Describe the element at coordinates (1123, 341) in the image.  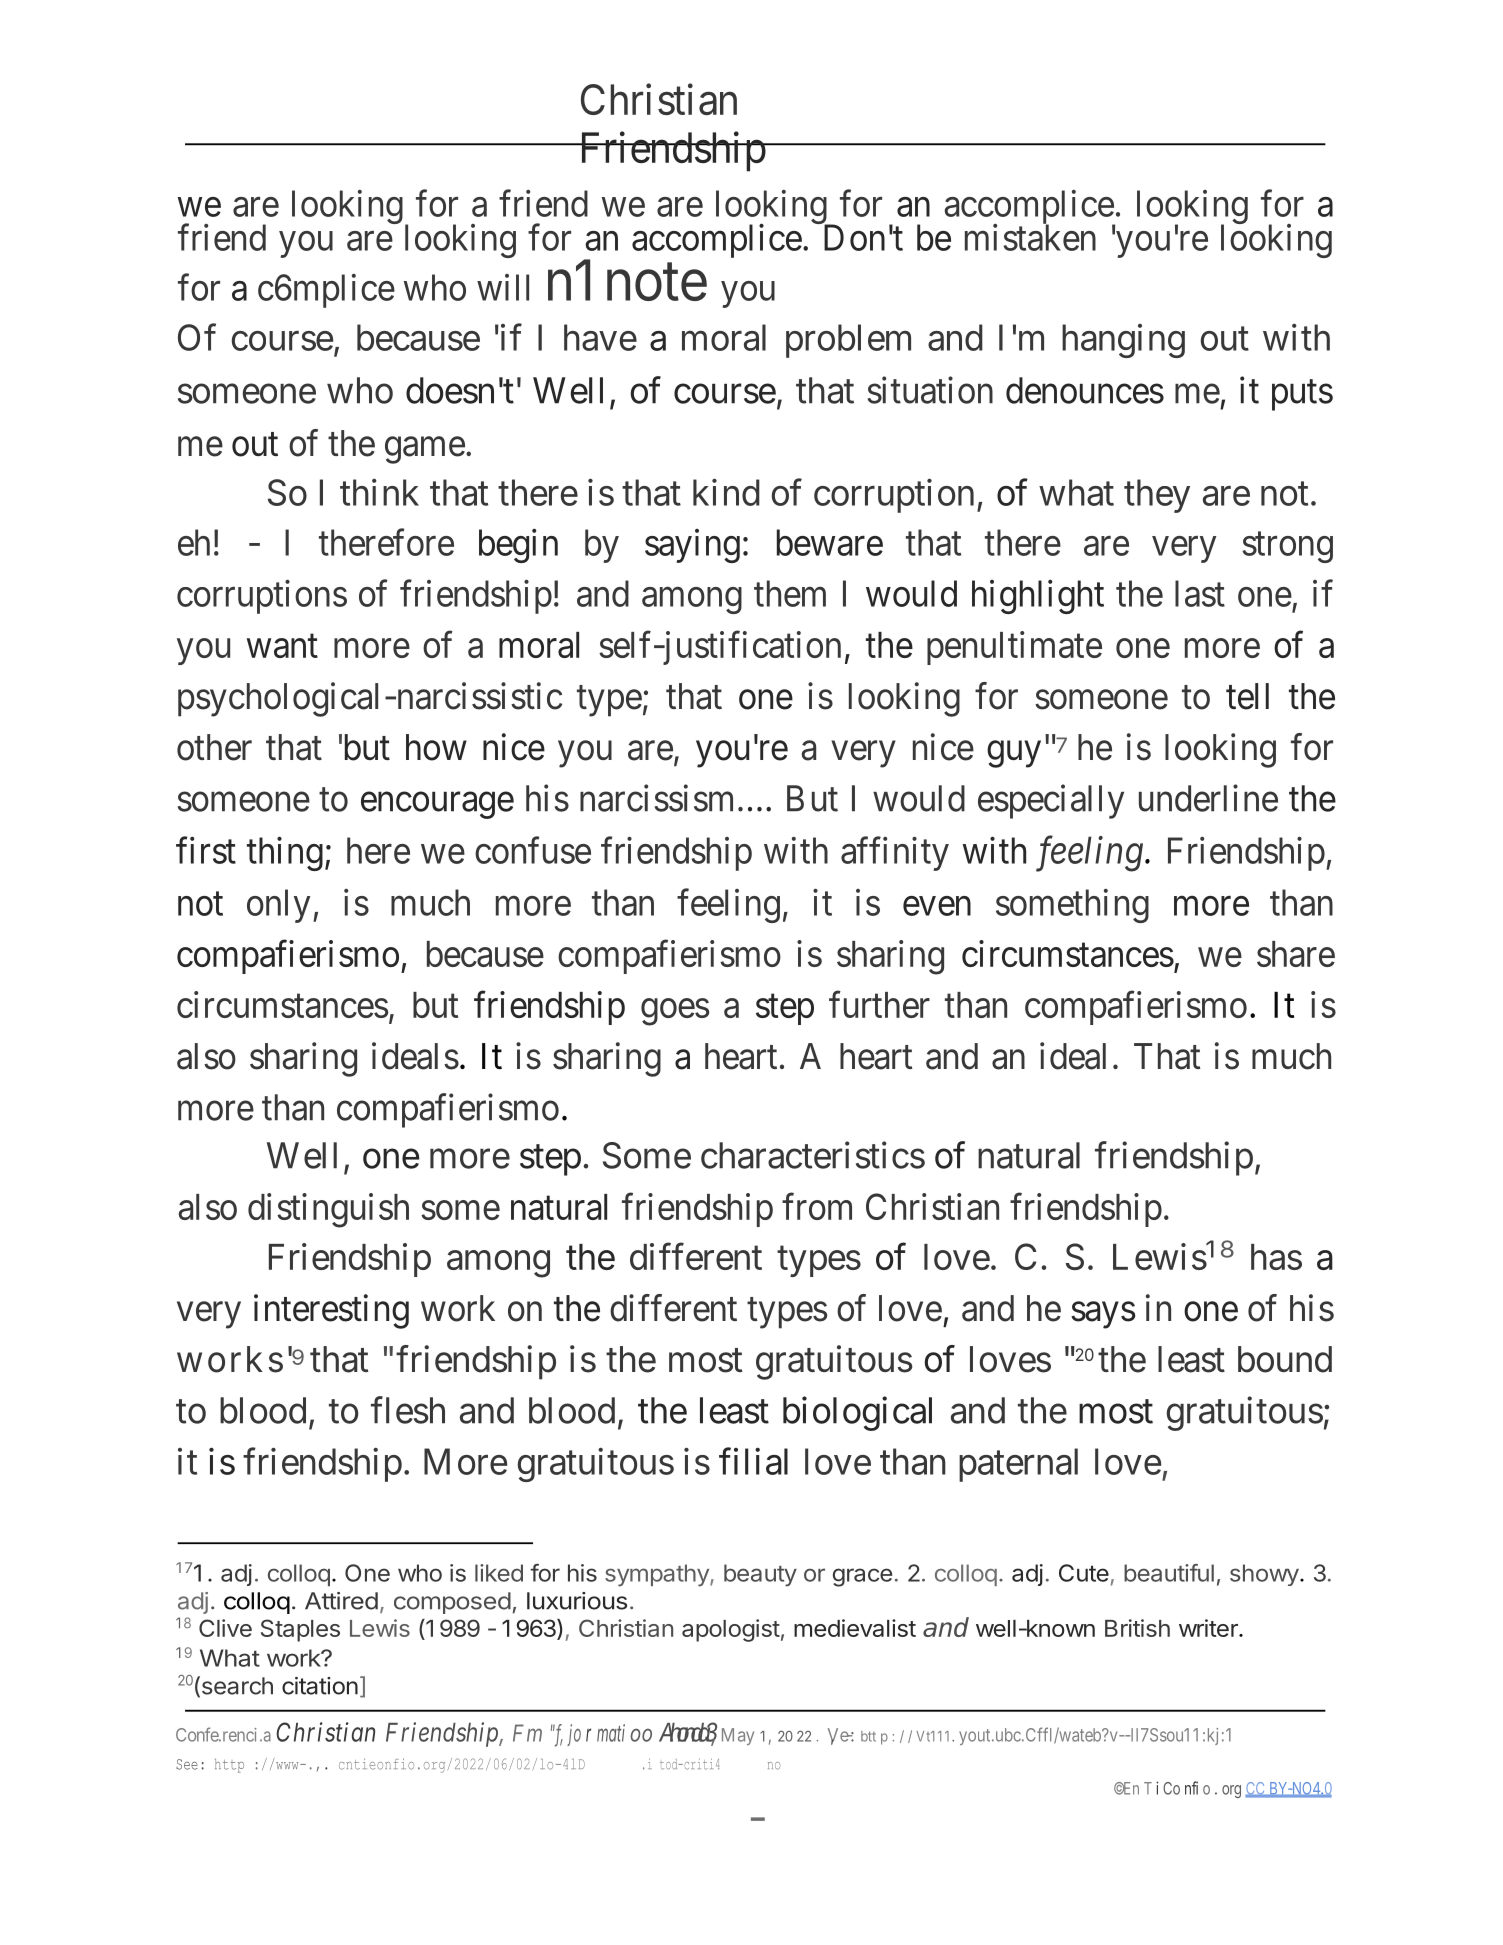
I see `hanging` at that location.
